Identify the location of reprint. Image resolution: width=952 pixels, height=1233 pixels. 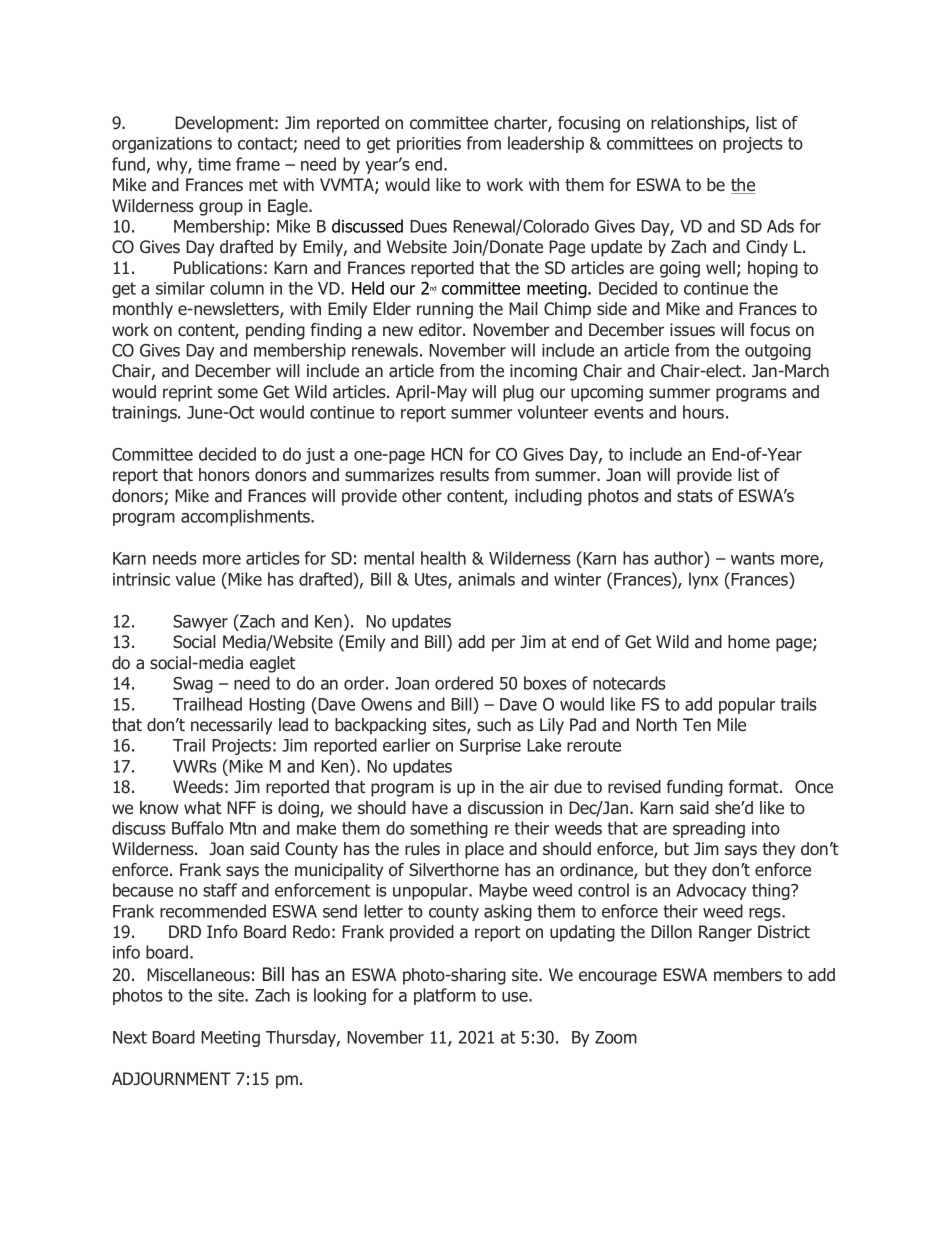
(187, 393).
